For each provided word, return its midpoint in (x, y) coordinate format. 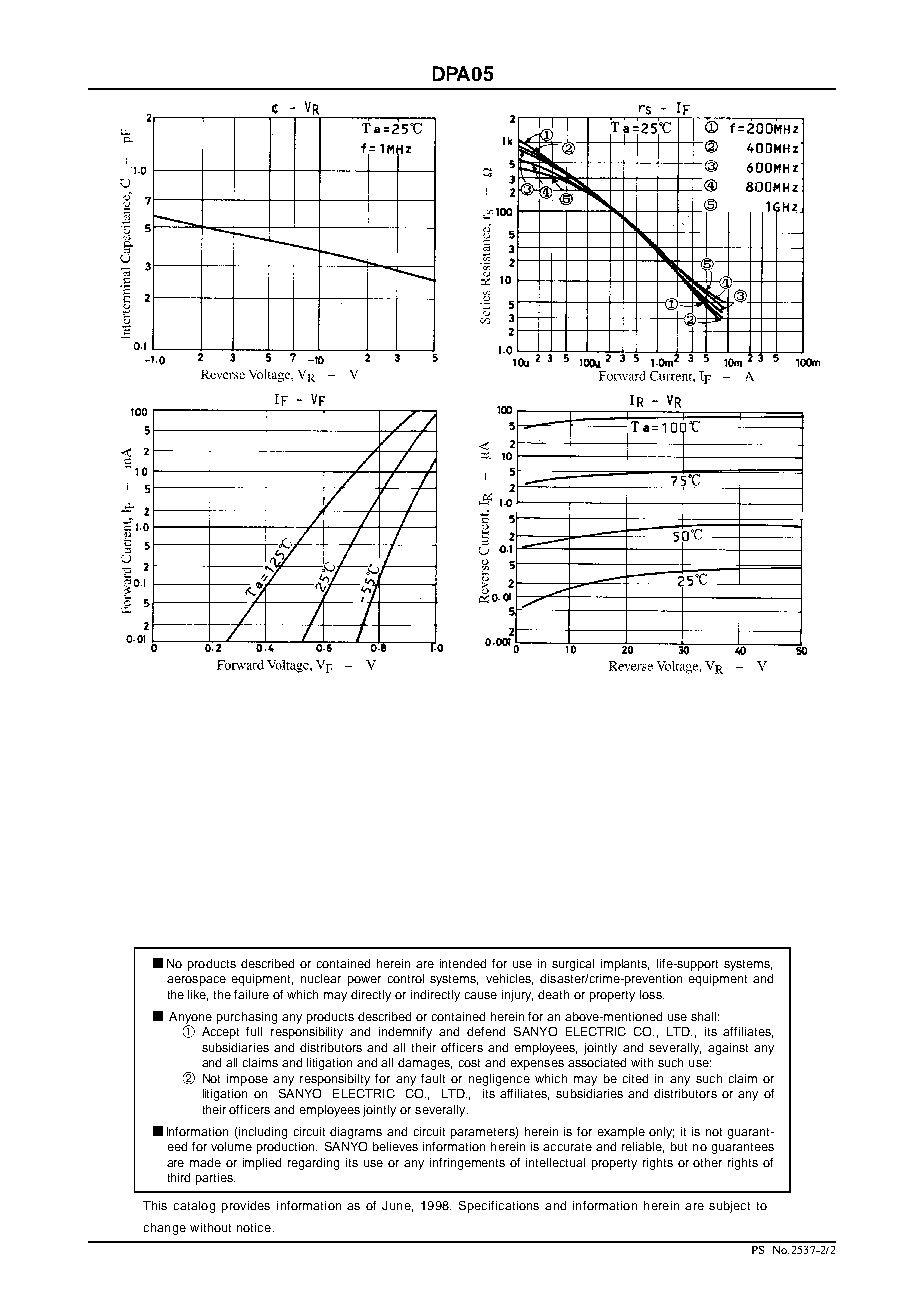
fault (433, 1078)
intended (463, 963)
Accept (220, 1033)
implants (625, 965)
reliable (643, 1147)
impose (247, 1080)
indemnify (405, 1033)
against (728, 1049)
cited (635, 1078)
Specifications (499, 1207)
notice (254, 1227)
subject (729, 1207)
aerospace (196, 981)
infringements (467, 1164)
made (205, 1162)
